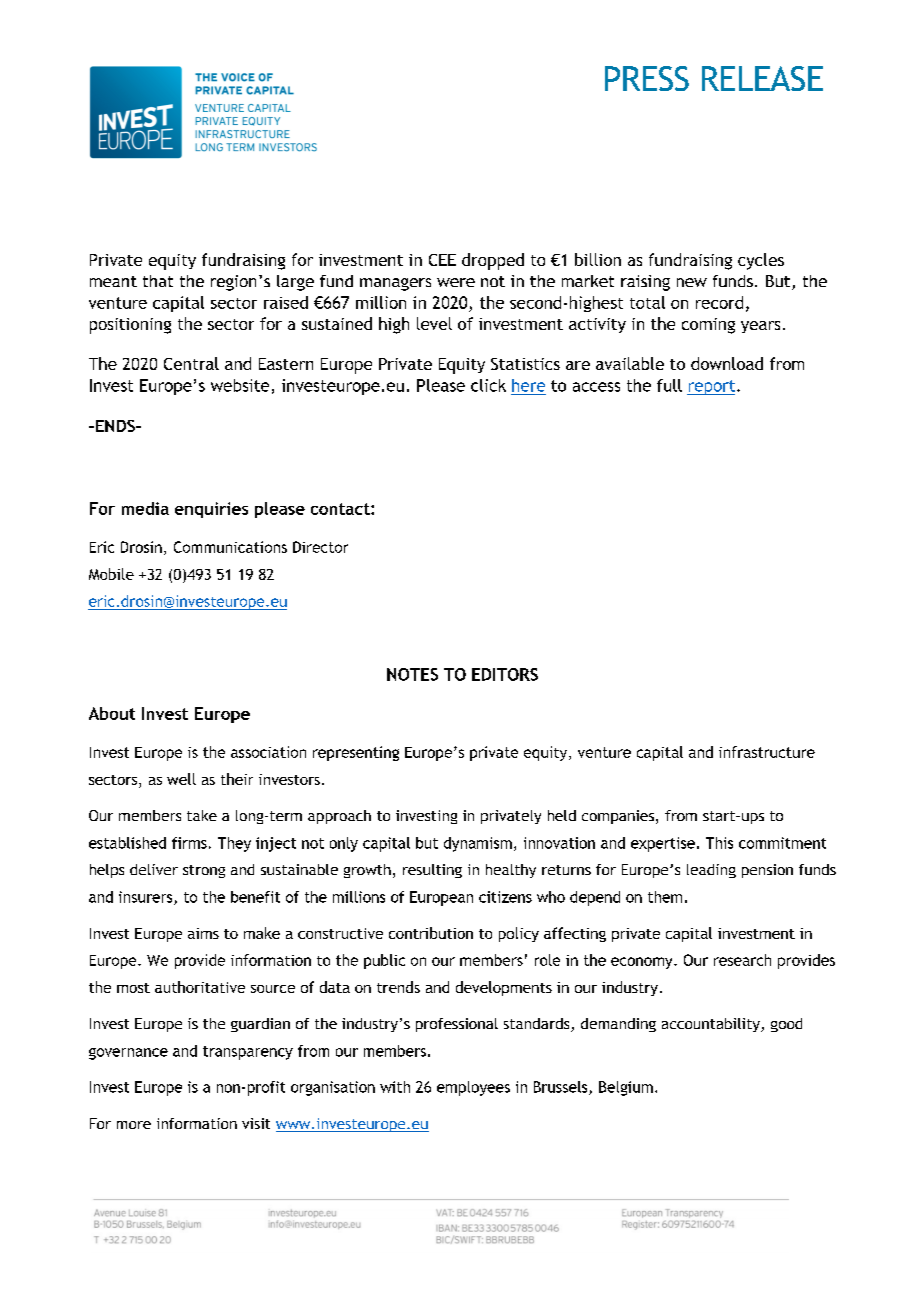  Describe the element at coordinates (134, 1125) in the image. I see `more` at that location.
